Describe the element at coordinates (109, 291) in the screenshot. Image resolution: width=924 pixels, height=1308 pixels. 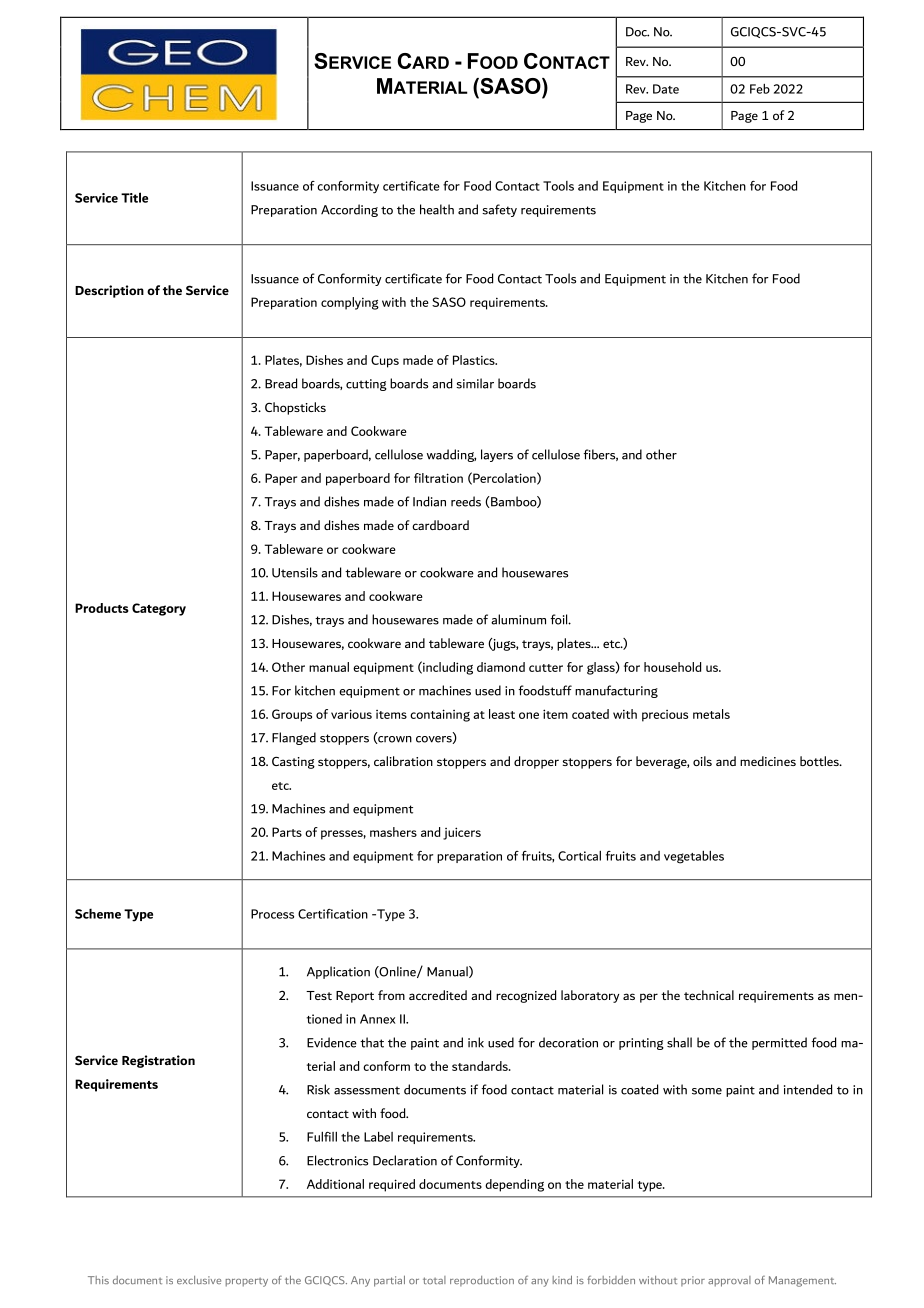
I see `Description` at that location.
